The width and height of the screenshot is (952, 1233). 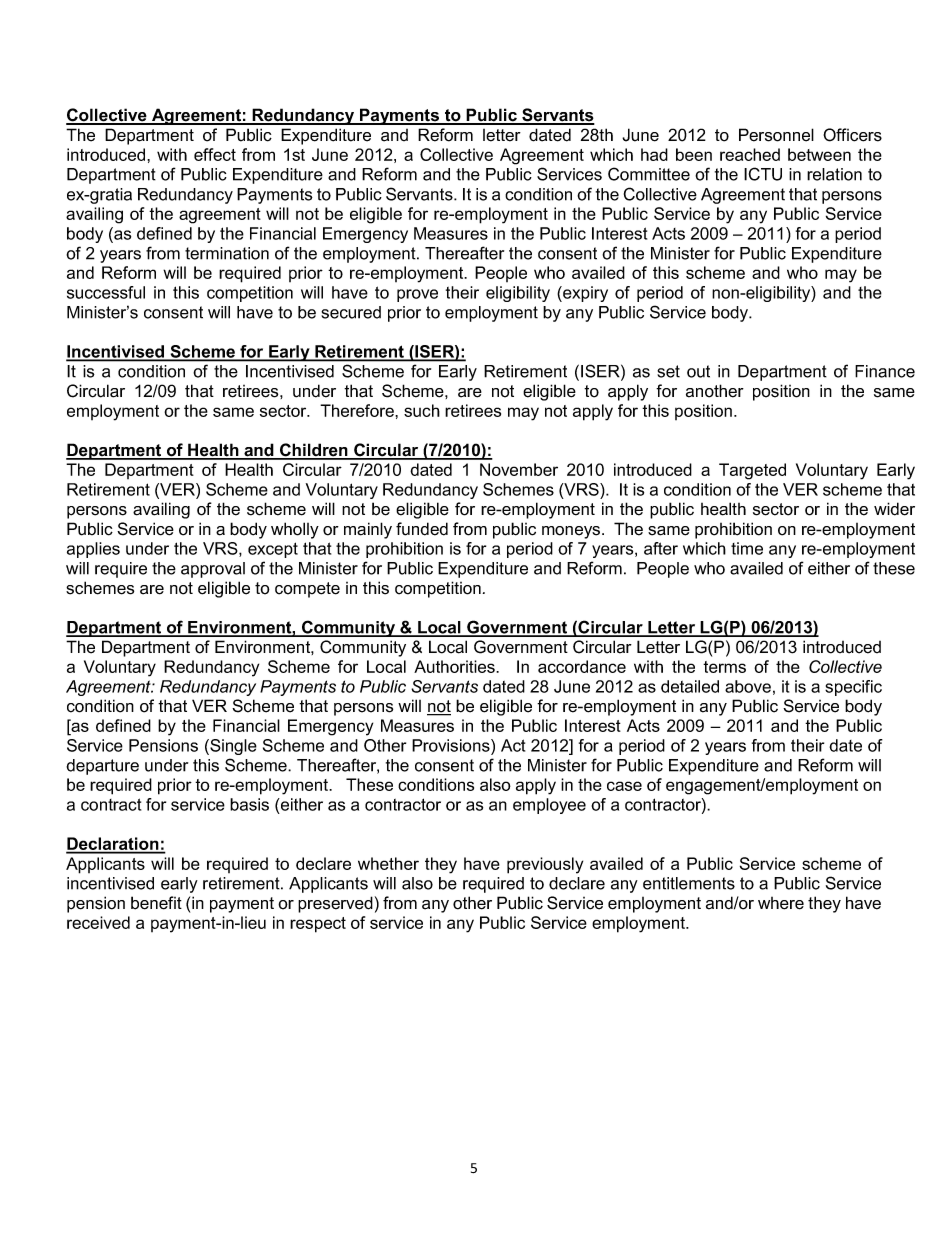 What do you see at coordinates (452, 745) in the screenshot?
I see `Provisions` at bounding box center [452, 745].
